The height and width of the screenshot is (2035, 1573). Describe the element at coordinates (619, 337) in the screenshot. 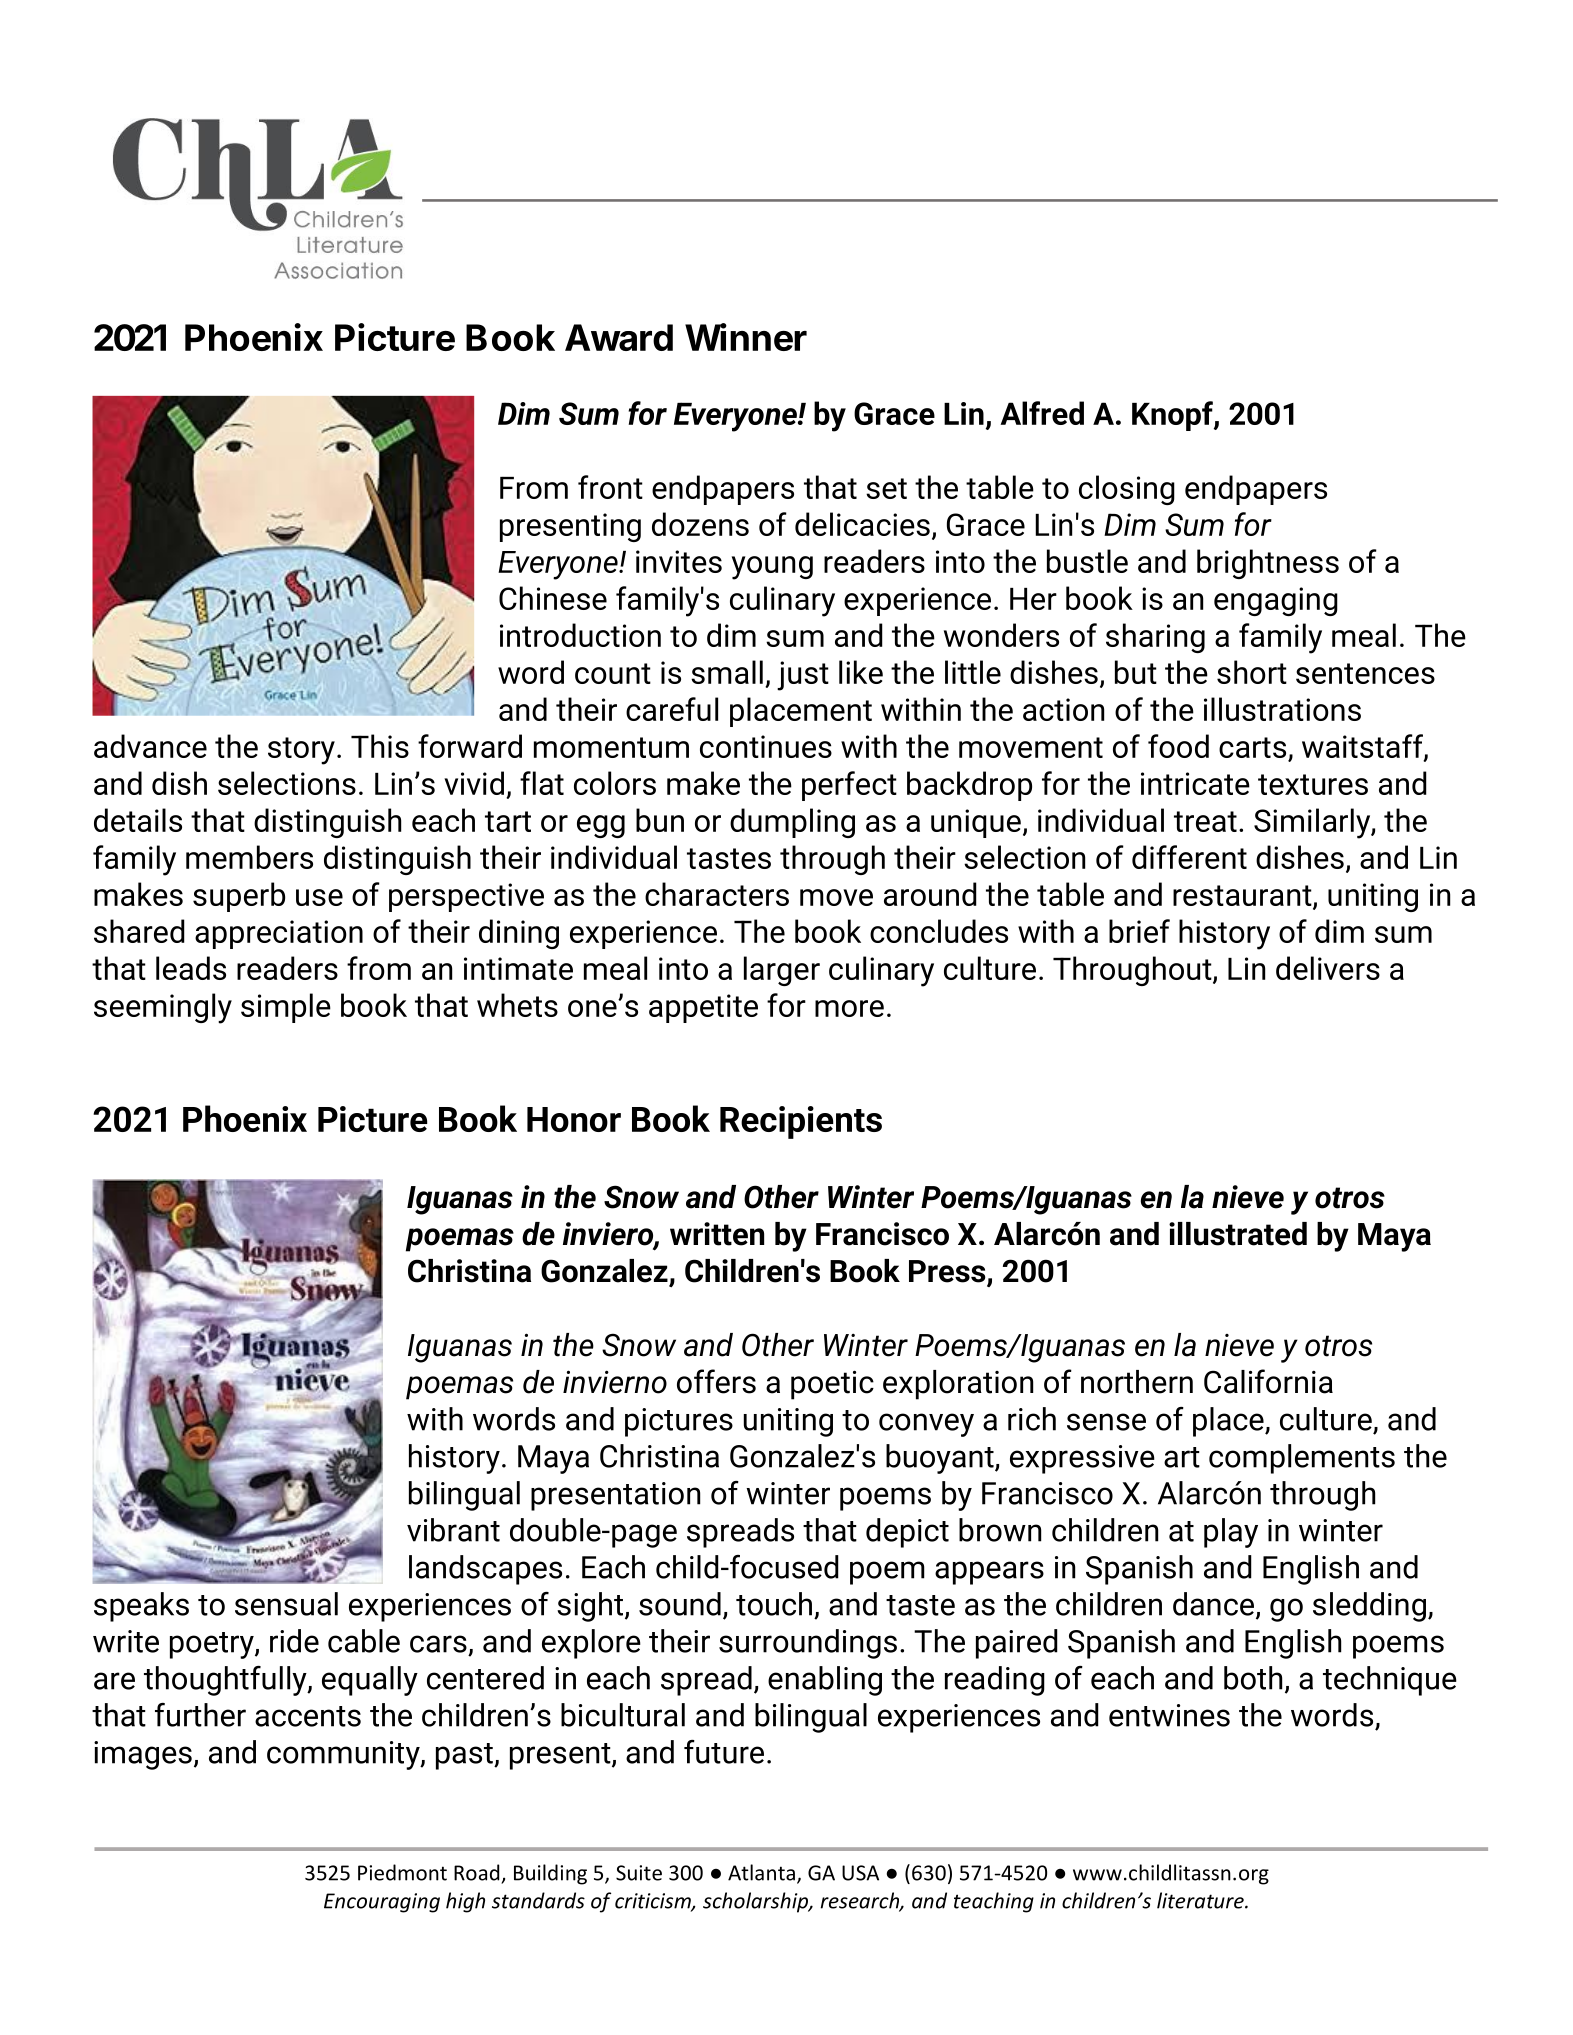

I see `Award` at that location.
